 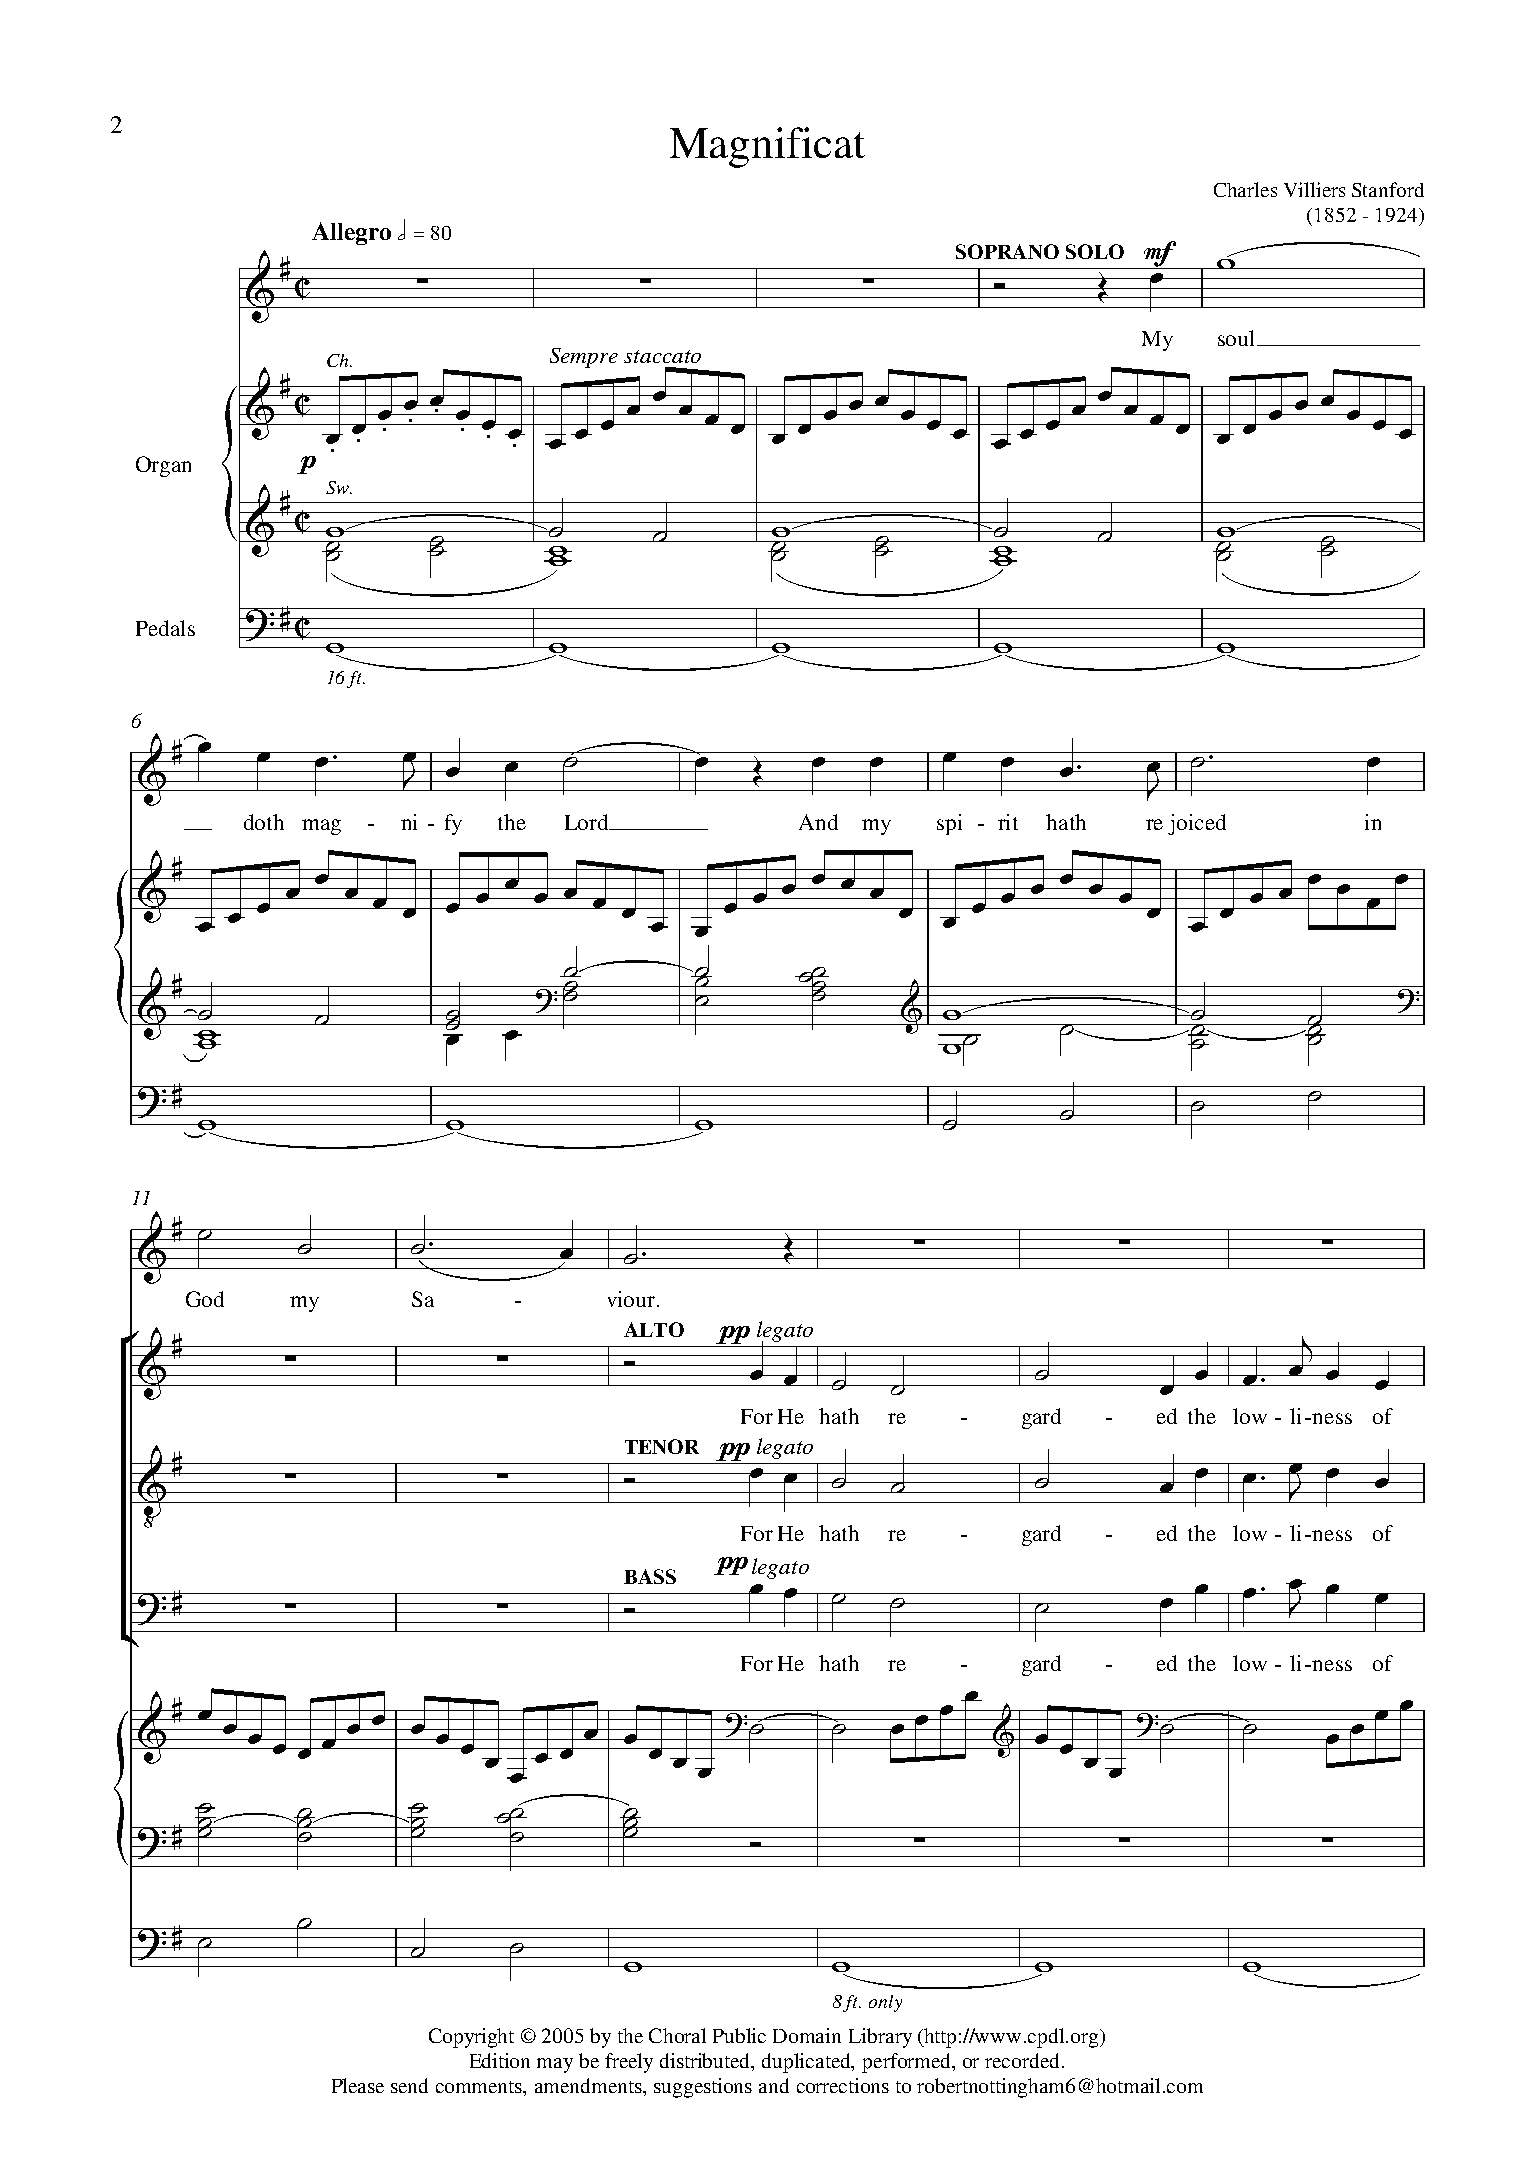 What do you see at coordinates (588, 822) in the screenshot?
I see `Lord` at bounding box center [588, 822].
